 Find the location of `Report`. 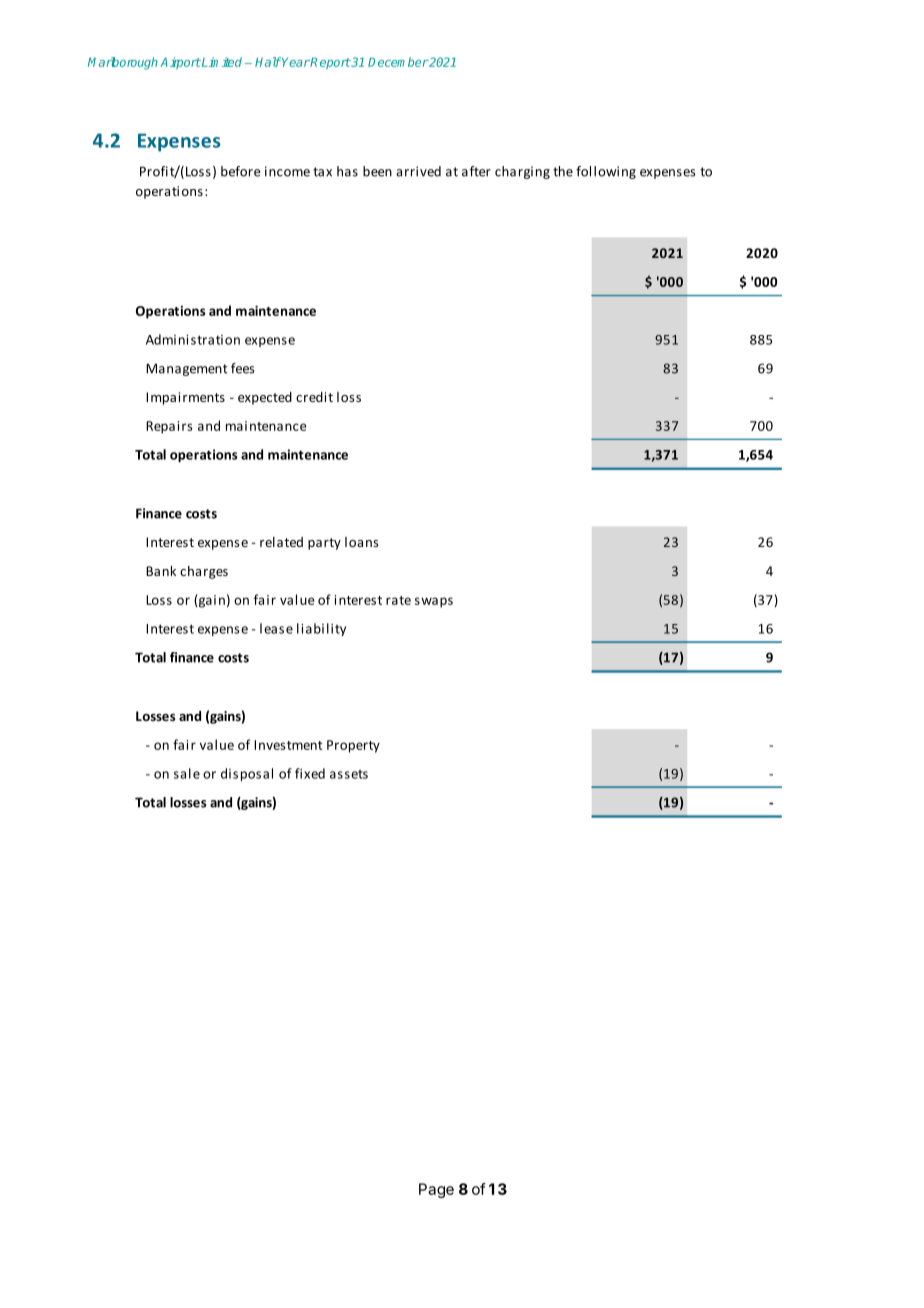

Report is located at coordinates (330, 63).
